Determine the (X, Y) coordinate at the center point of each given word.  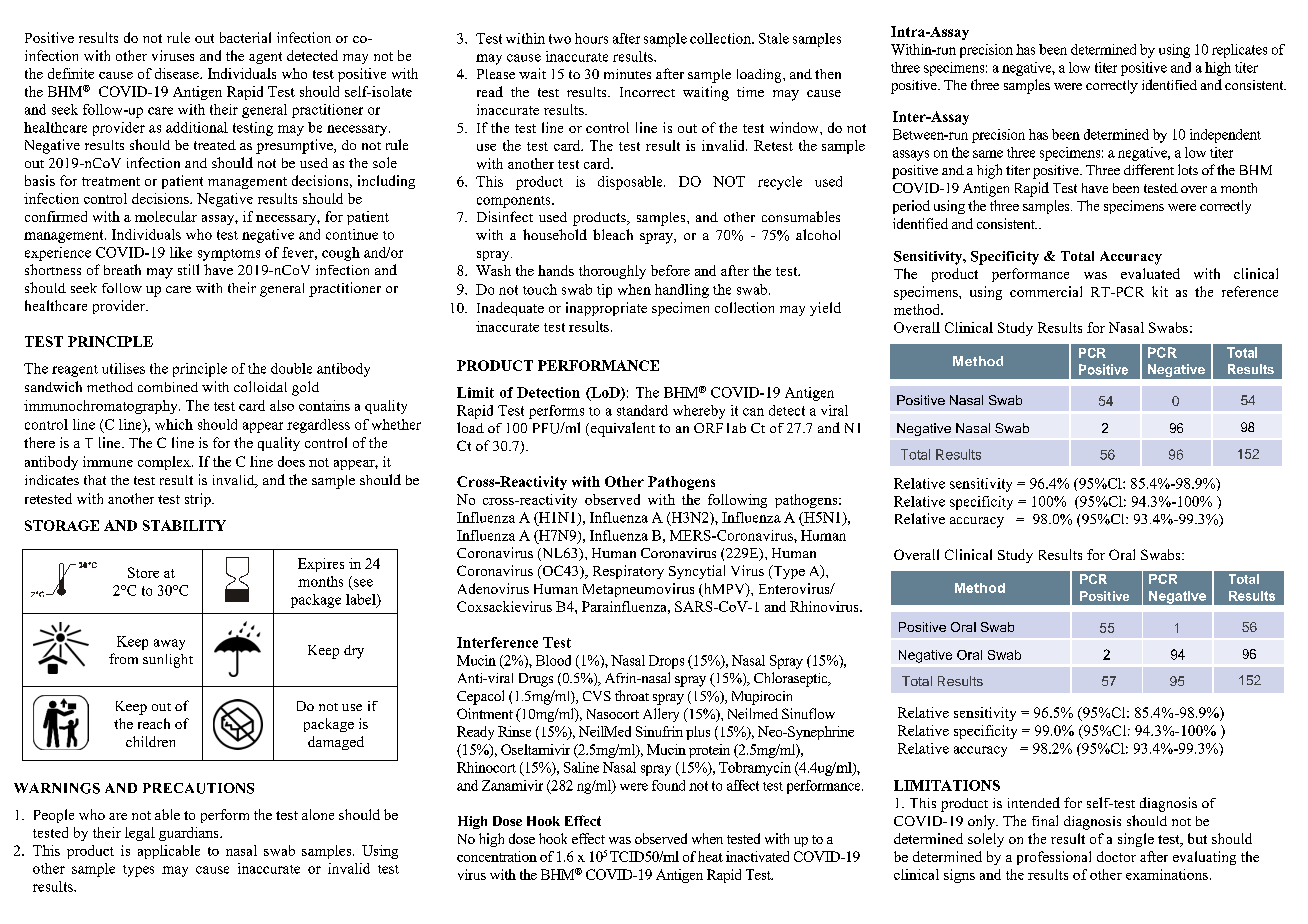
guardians (190, 834)
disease (178, 73)
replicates (1239, 51)
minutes (627, 74)
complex (165, 463)
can (753, 412)
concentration (497, 856)
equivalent (621, 429)
